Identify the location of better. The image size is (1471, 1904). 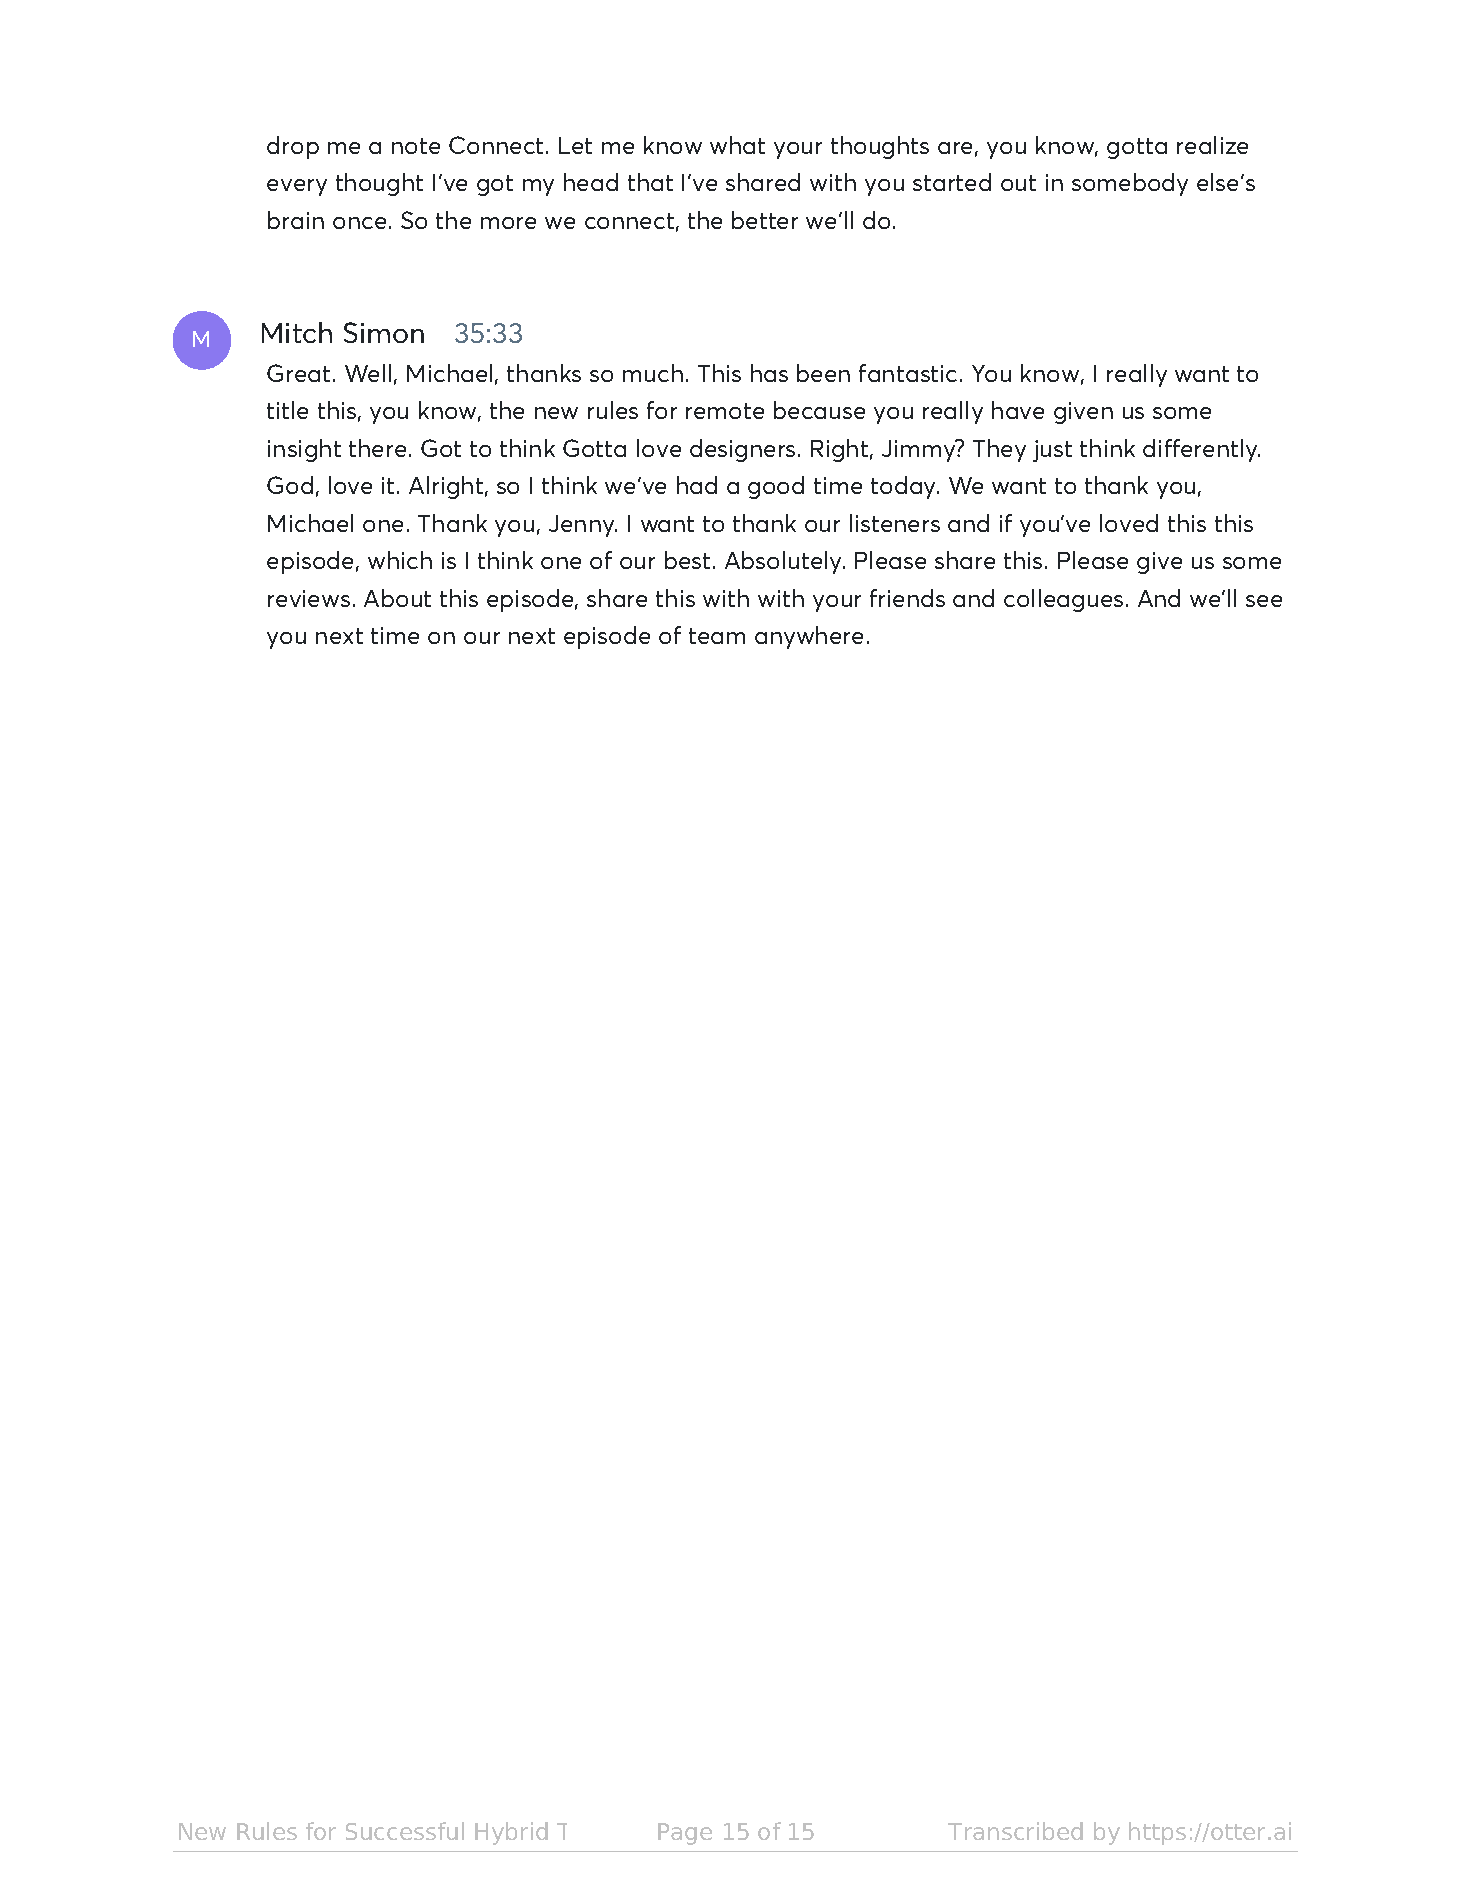
(765, 220).
